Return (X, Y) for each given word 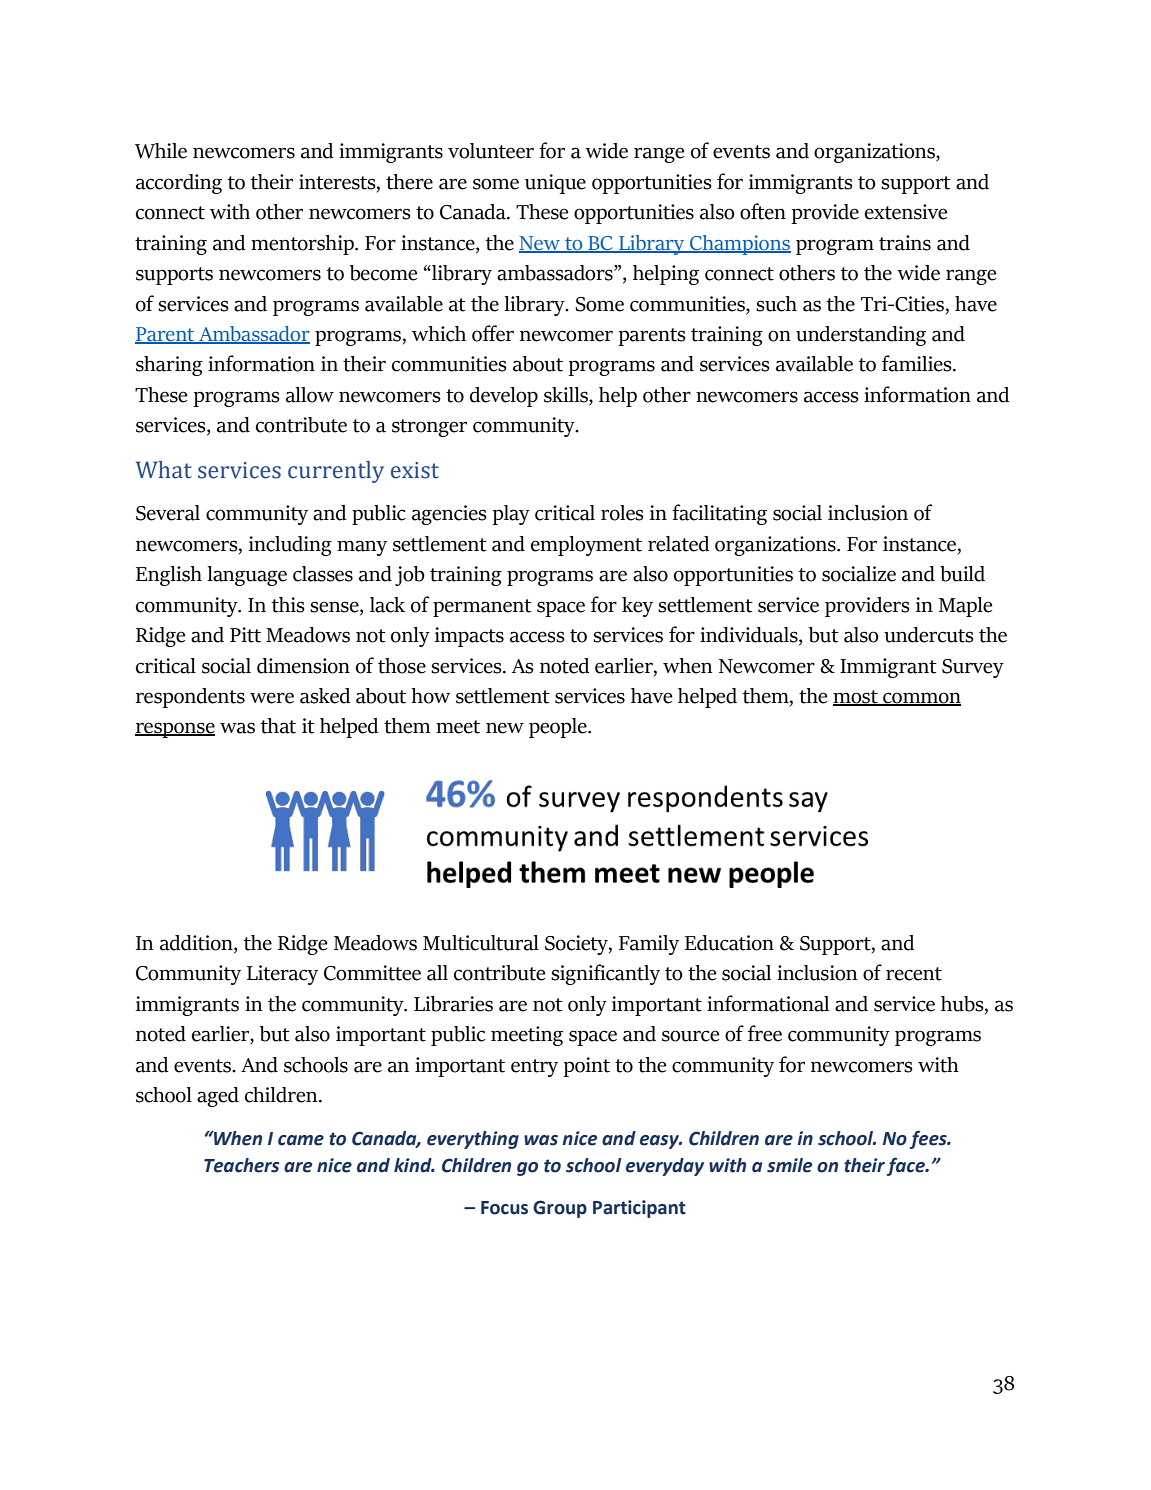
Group (560, 1209)
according (179, 184)
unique (555, 184)
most (856, 698)
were (272, 698)
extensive (906, 212)
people (559, 728)
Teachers (241, 1165)
